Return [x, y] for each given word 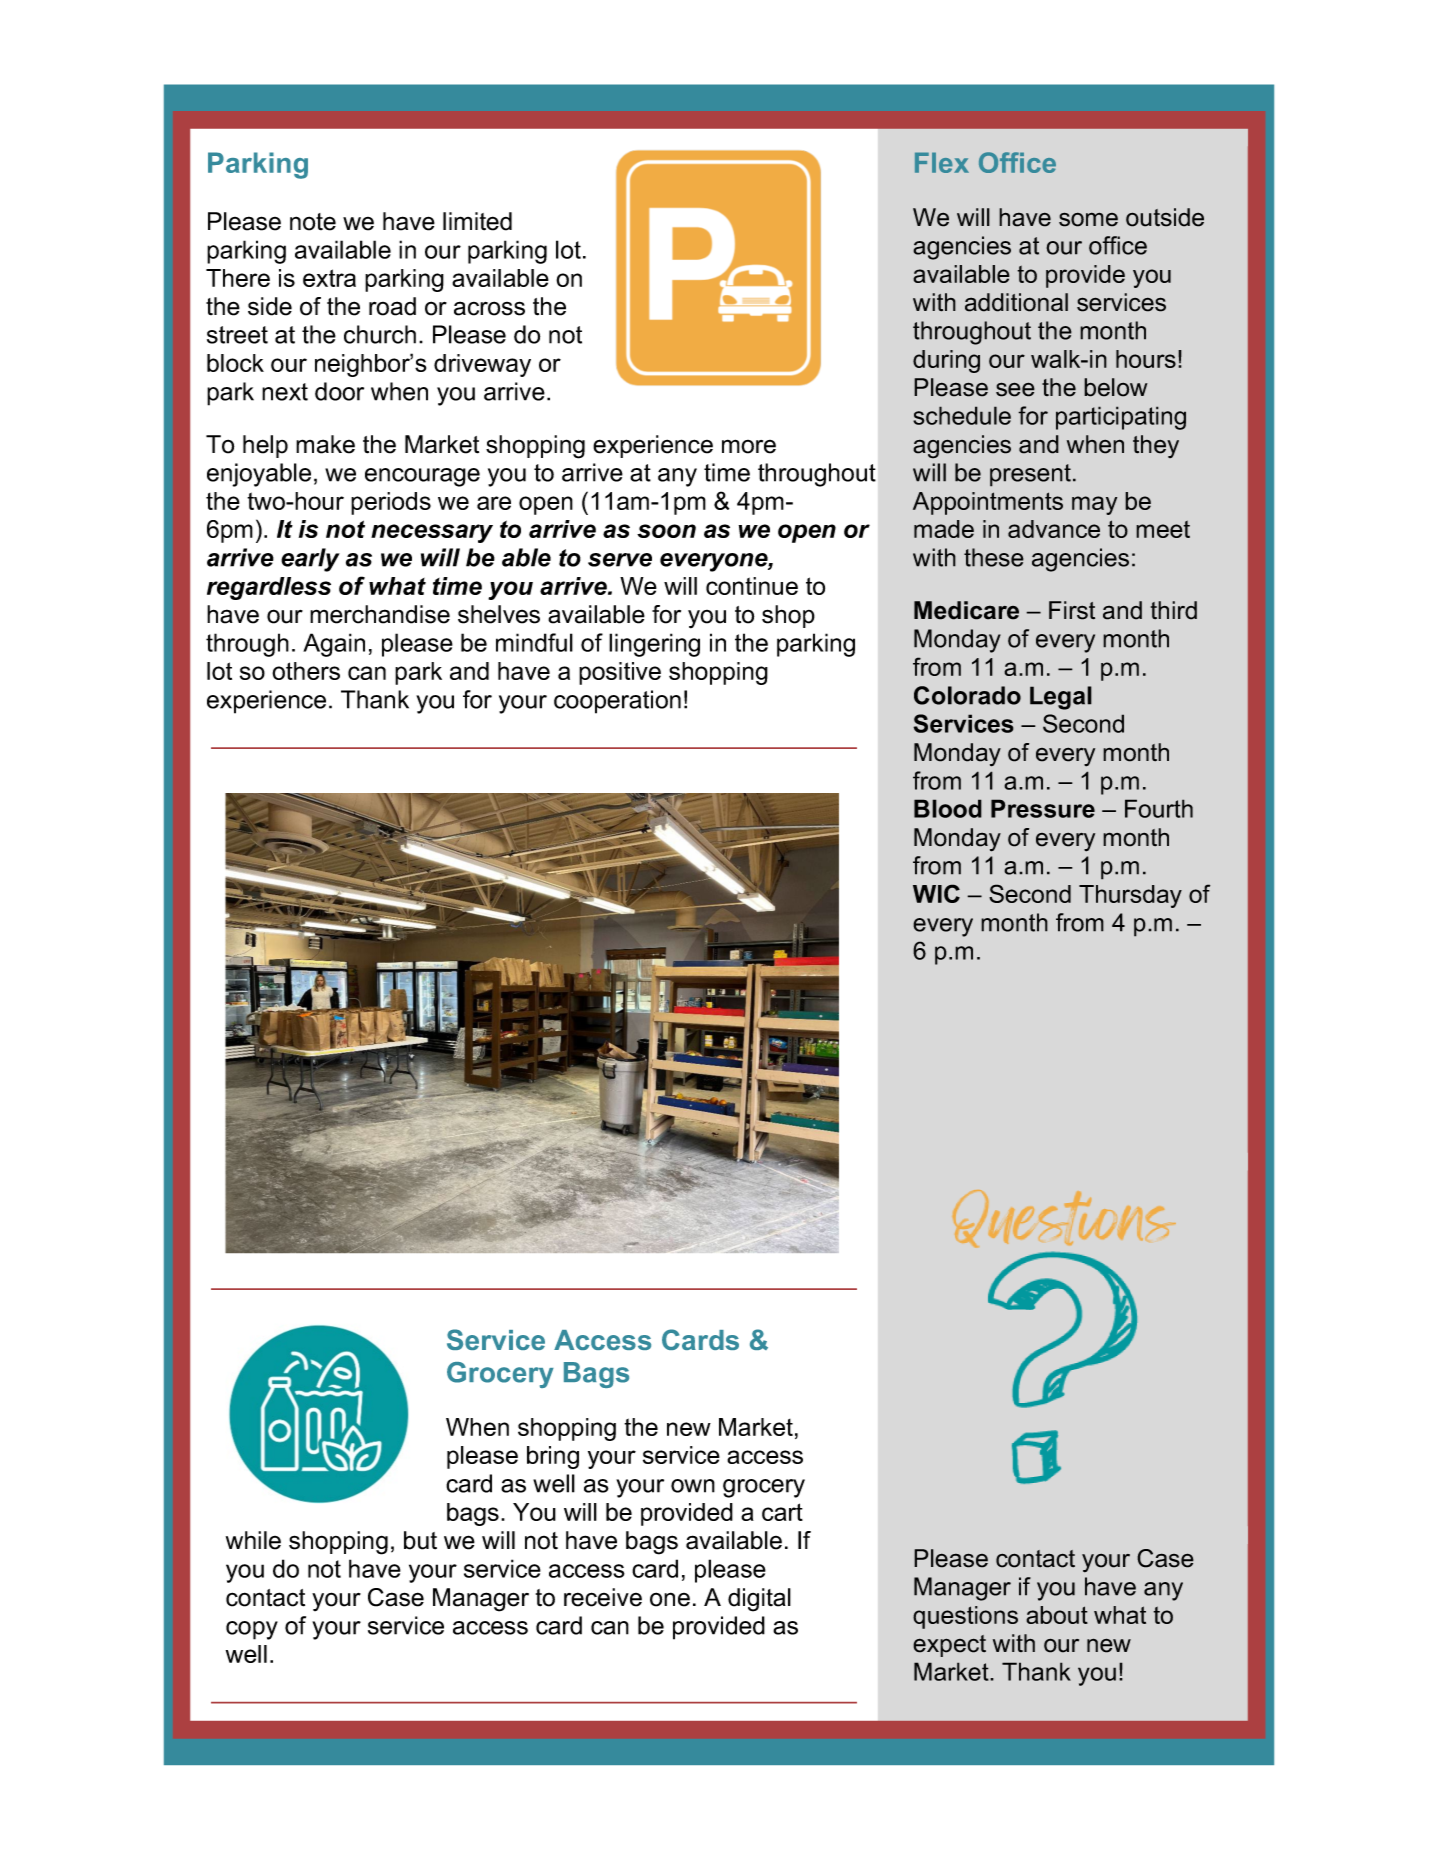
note [313, 222]
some [1088, 219]
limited [477, 221]
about [1057, 1615]
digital [759, 1600]
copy [252, 1630]
